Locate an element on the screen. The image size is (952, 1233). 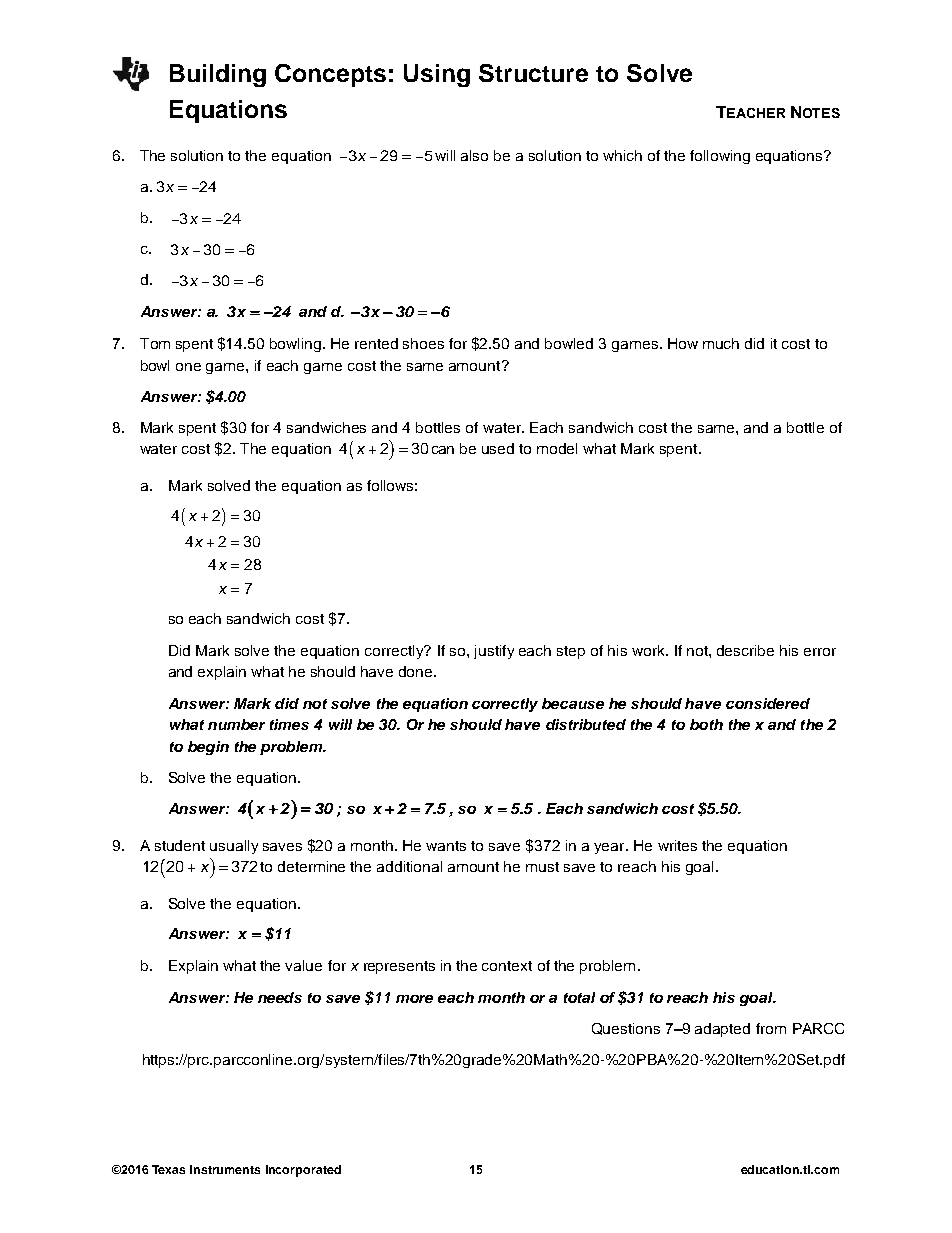
number is located at coordinates (236, 724).
